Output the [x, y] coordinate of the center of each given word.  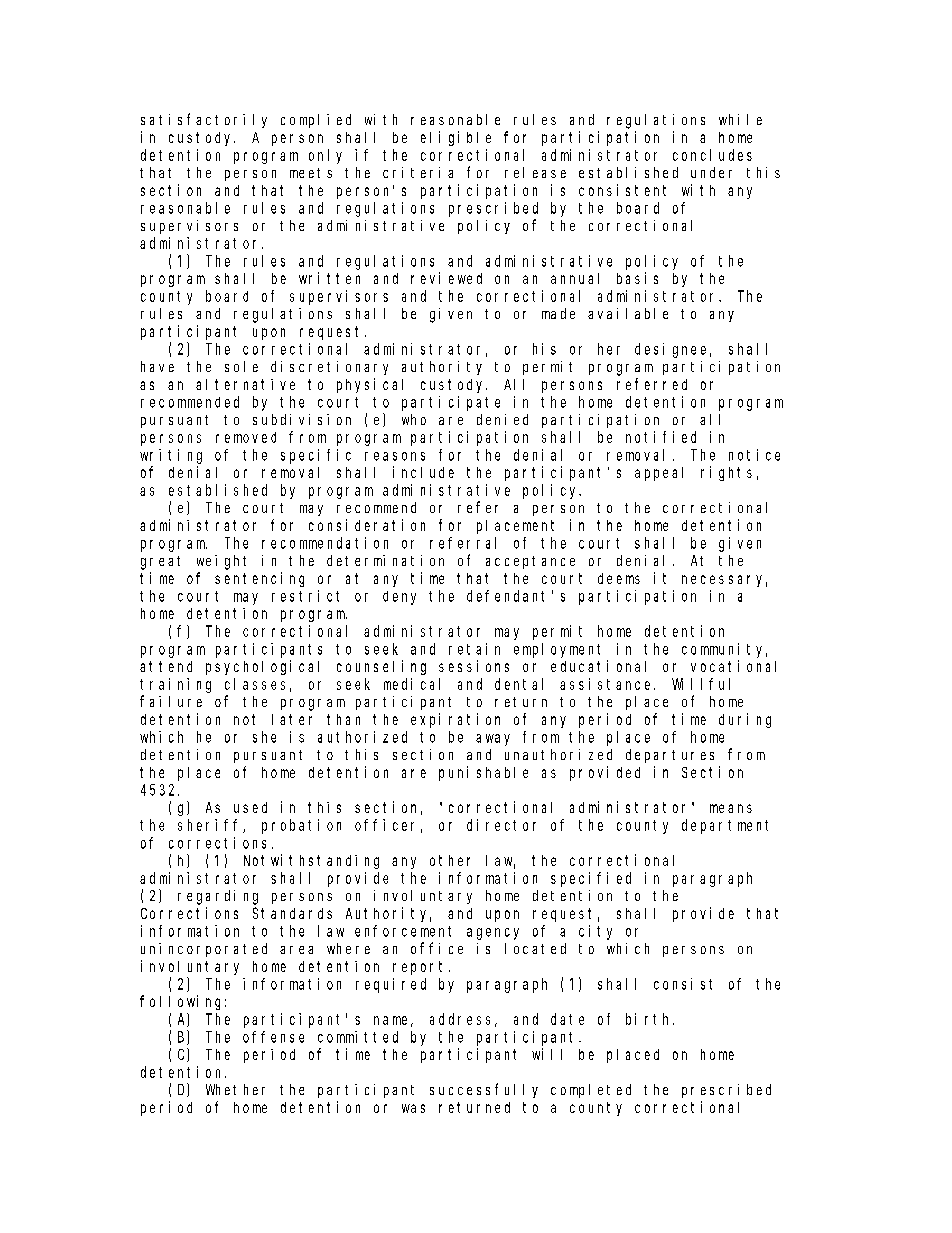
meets [311, 173]
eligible [456, 138]
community [724, 650]
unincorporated [204, 950]
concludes [712, 155]
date [567, 1019]
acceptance [530, 562]
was [413, 1108]
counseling [381, 667]
